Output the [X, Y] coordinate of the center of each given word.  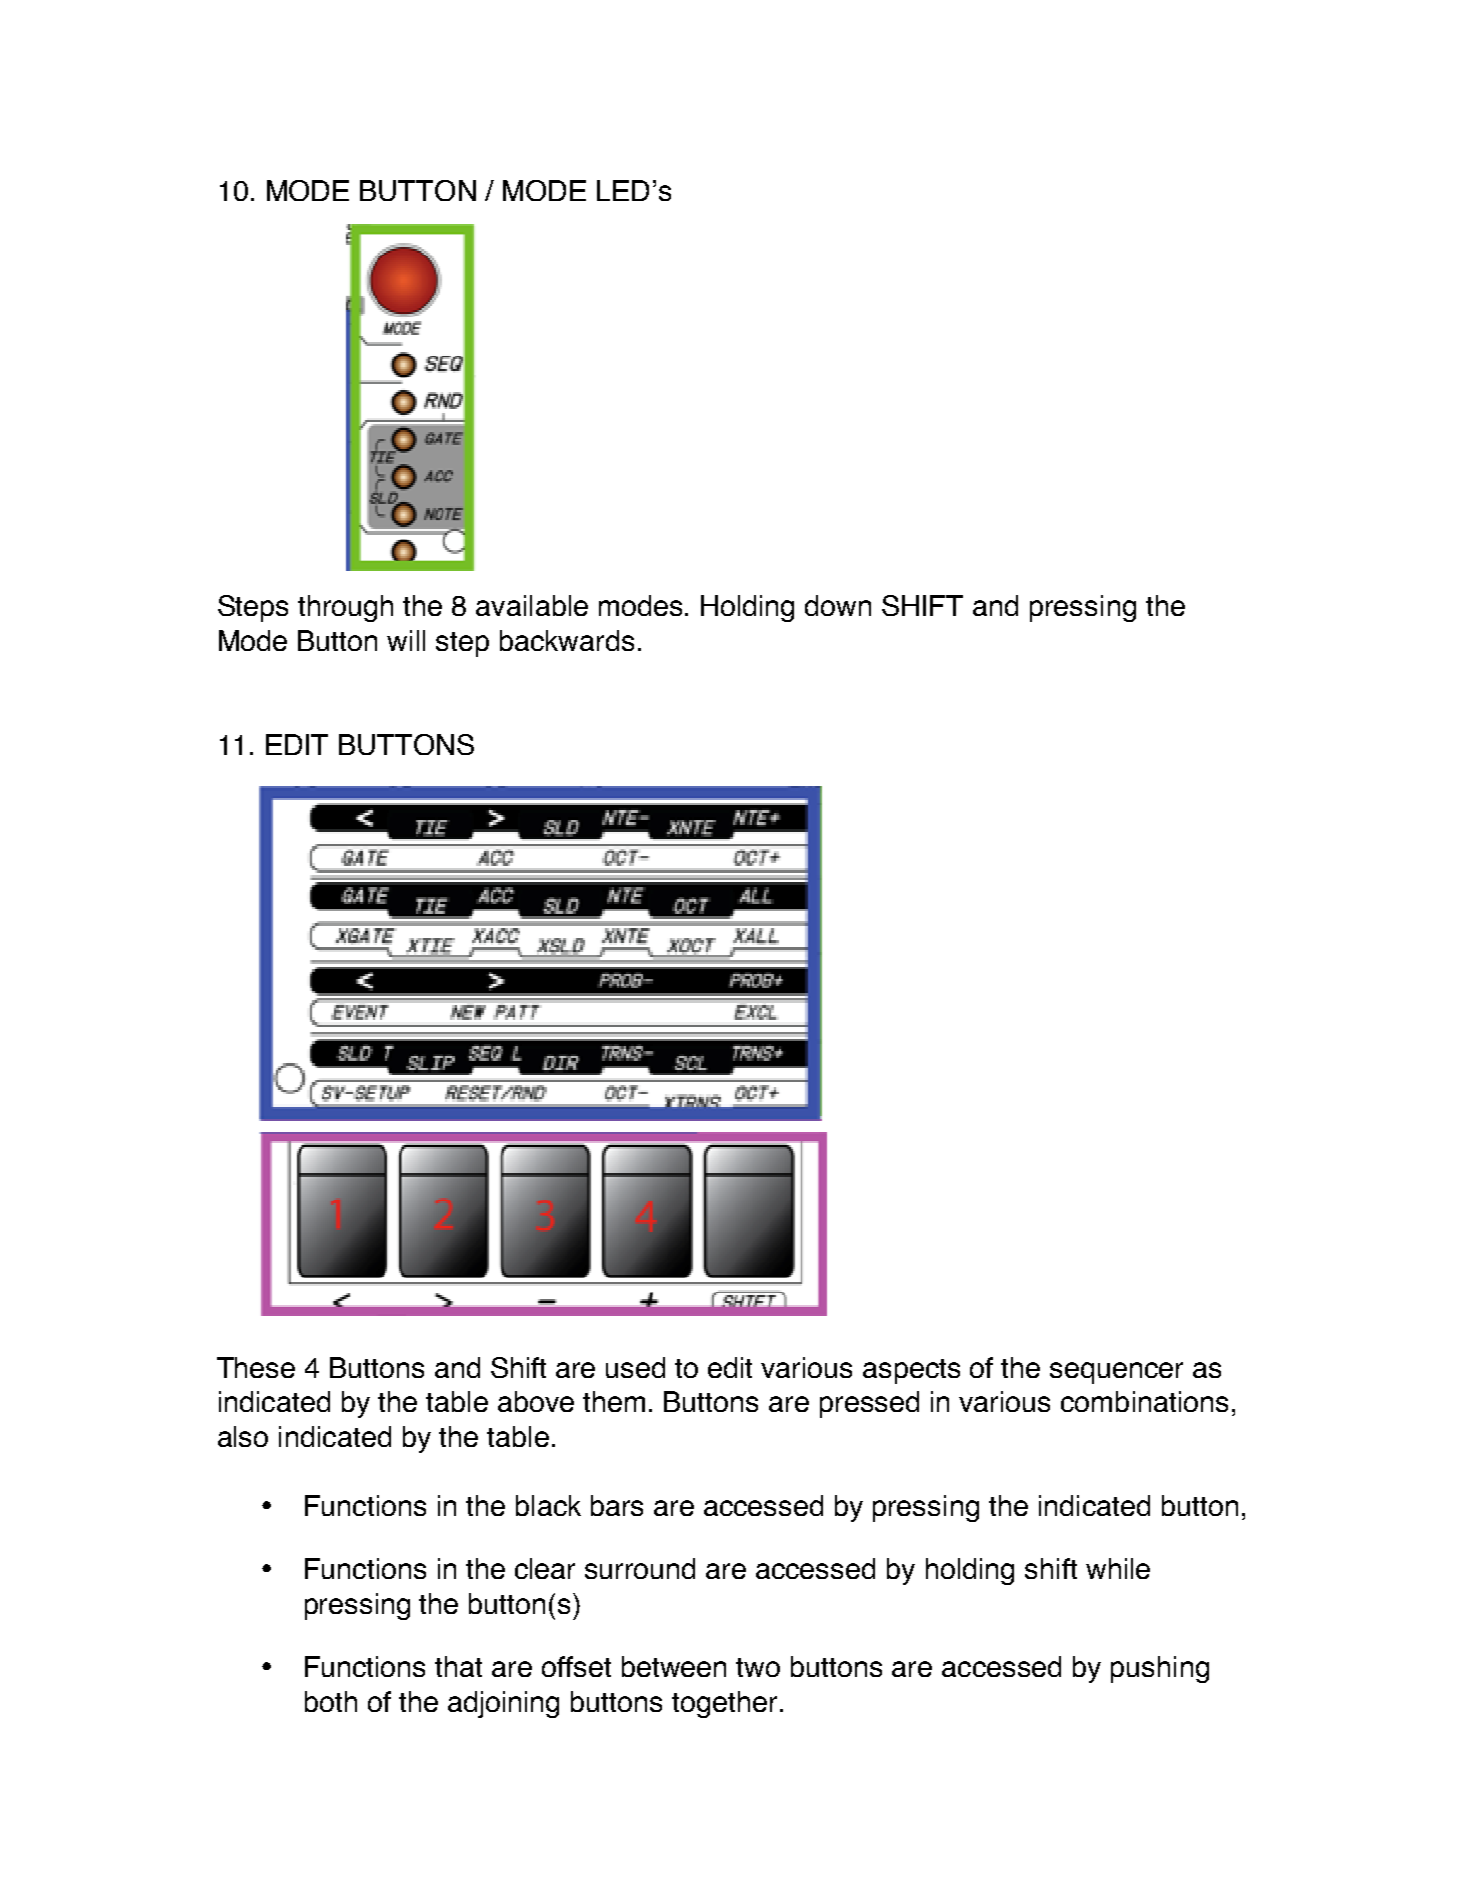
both [331, 1701]
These [256, 1367]
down [838, 605]
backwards [567, 640]
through [345, 608]
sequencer [1116, 1373]
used [635, 1367]
